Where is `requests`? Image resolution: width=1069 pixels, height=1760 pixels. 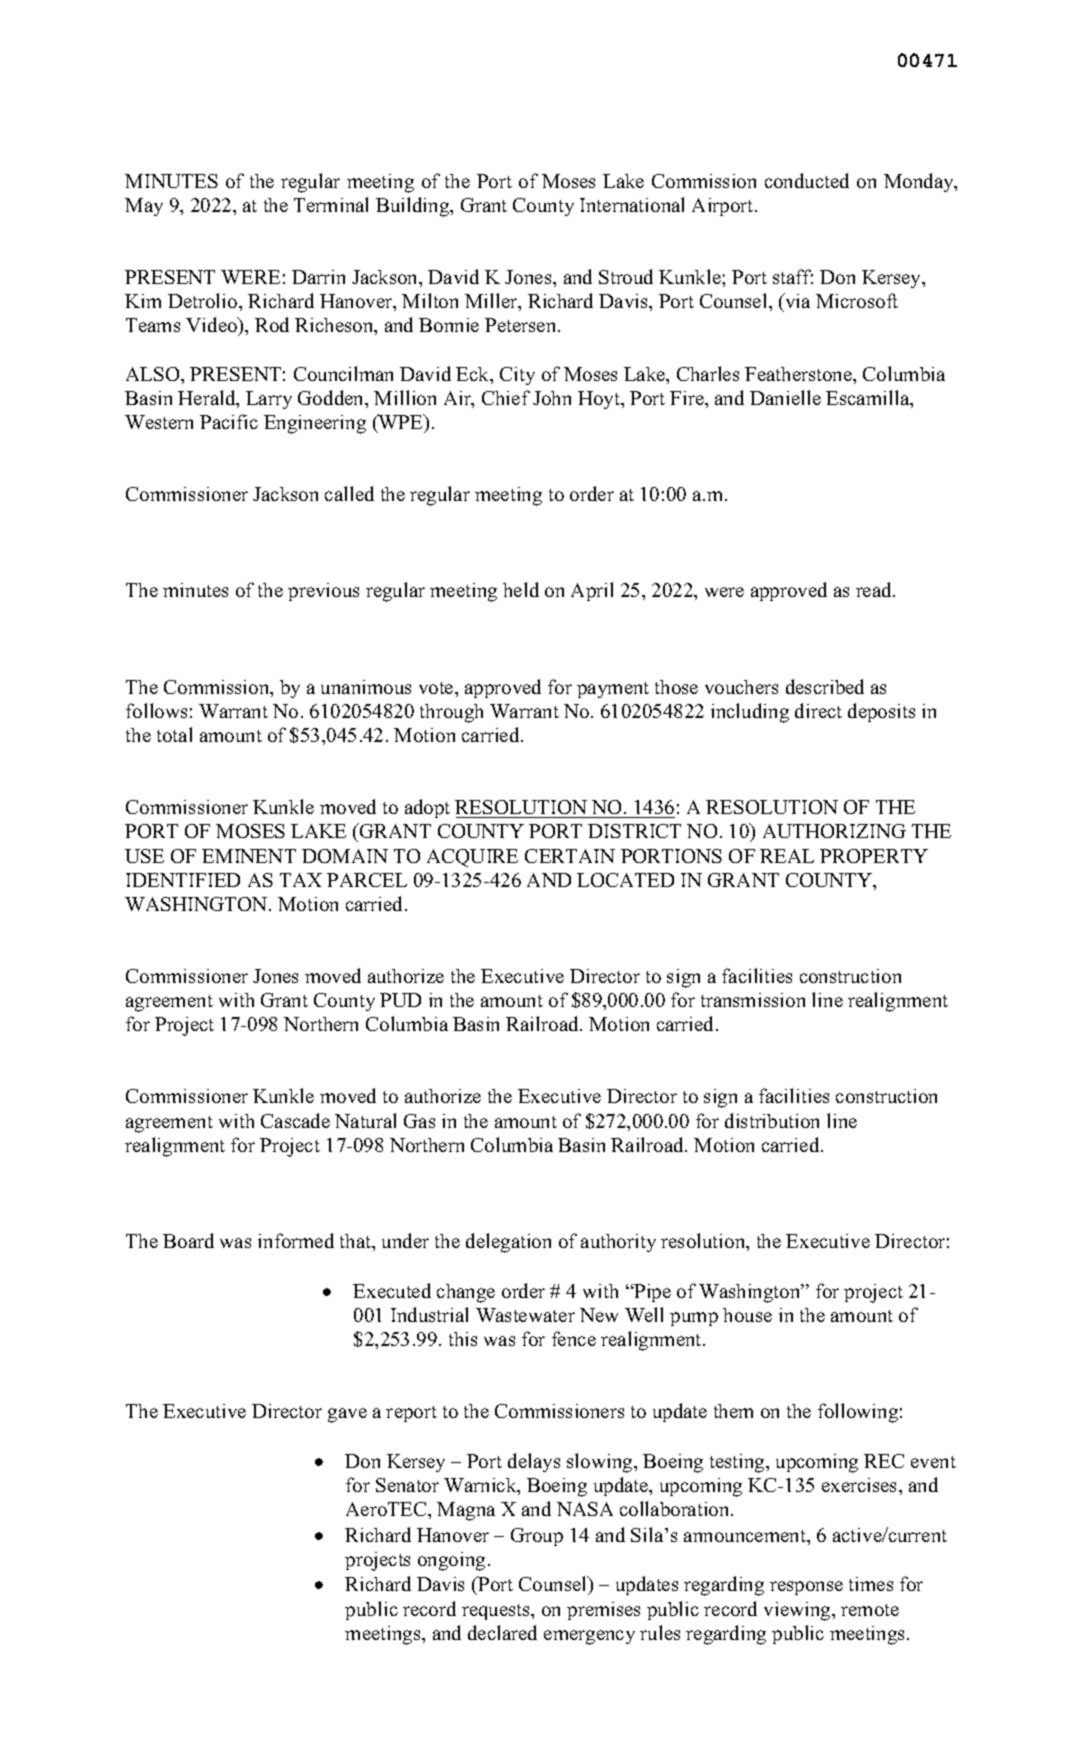
requests is located at coordinates (497, 1612).
